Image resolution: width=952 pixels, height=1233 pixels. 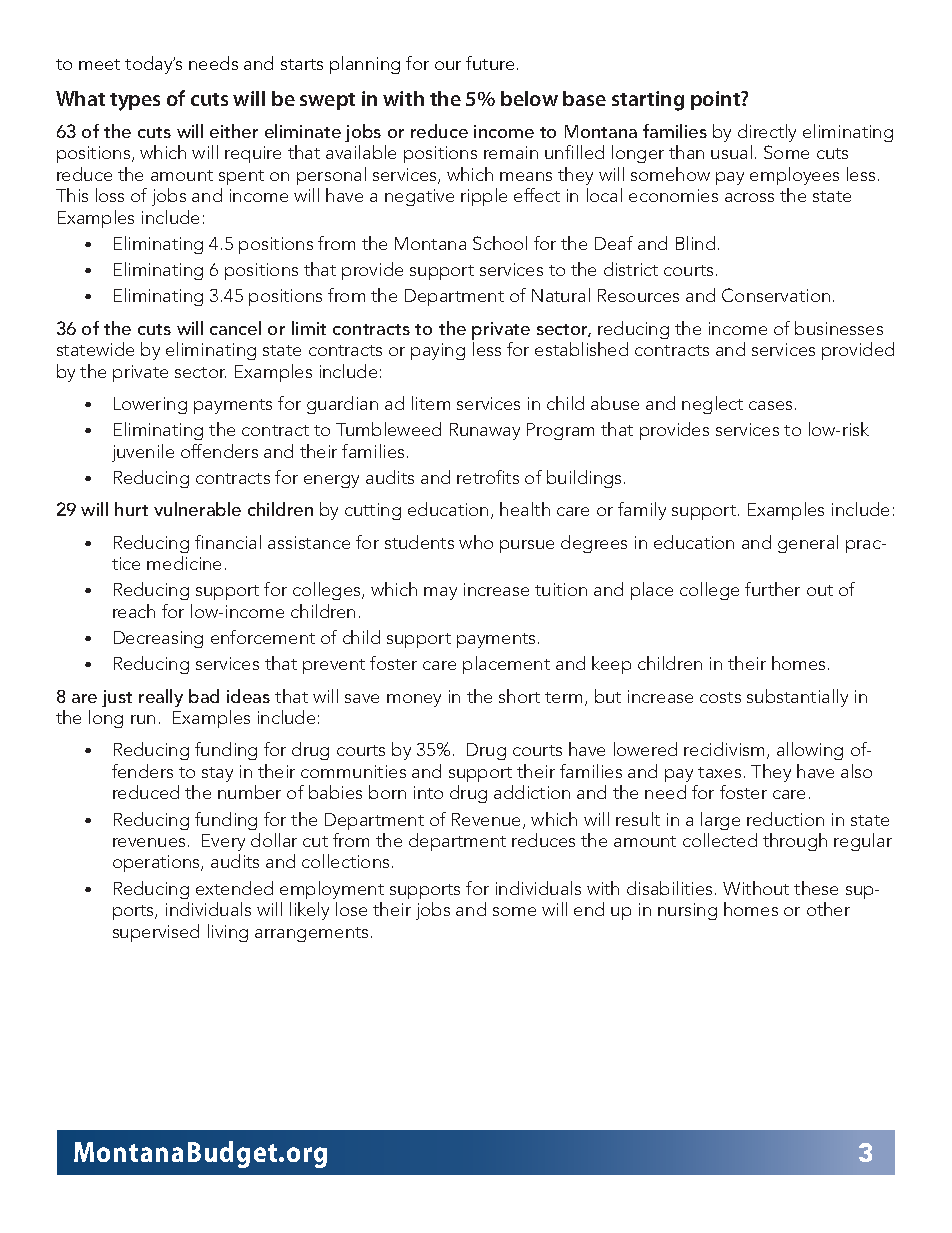 What do you see at coordinates (197, 509) in the screenshot?
I see `vulnerable` at bounding box center [197, 509].
